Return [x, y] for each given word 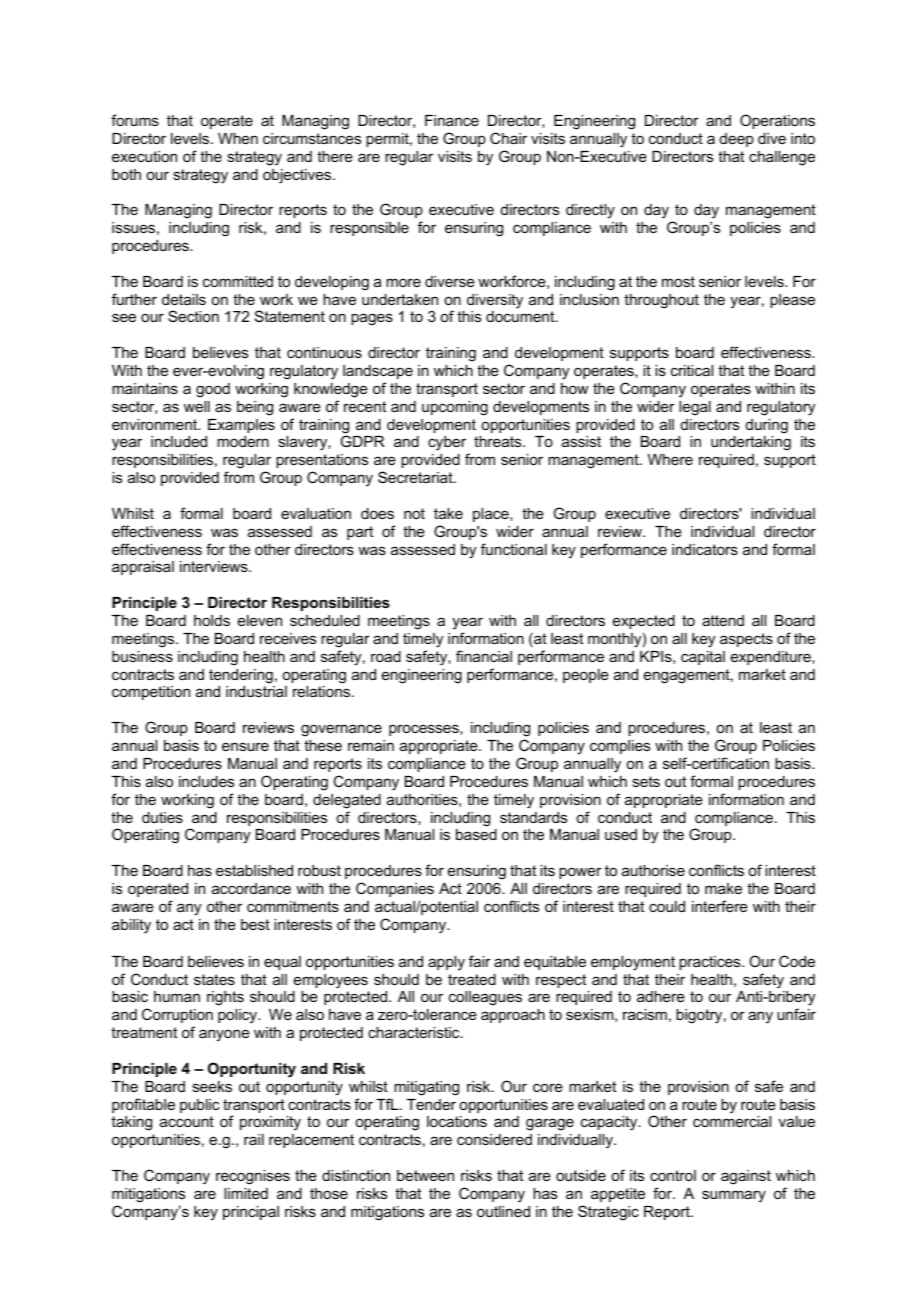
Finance [452, 120]
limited [246, 1193]
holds [212, 620]
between [425, 1175]
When [238, 138]
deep [737, 140]
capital [703, 658]
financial [484, 656]
